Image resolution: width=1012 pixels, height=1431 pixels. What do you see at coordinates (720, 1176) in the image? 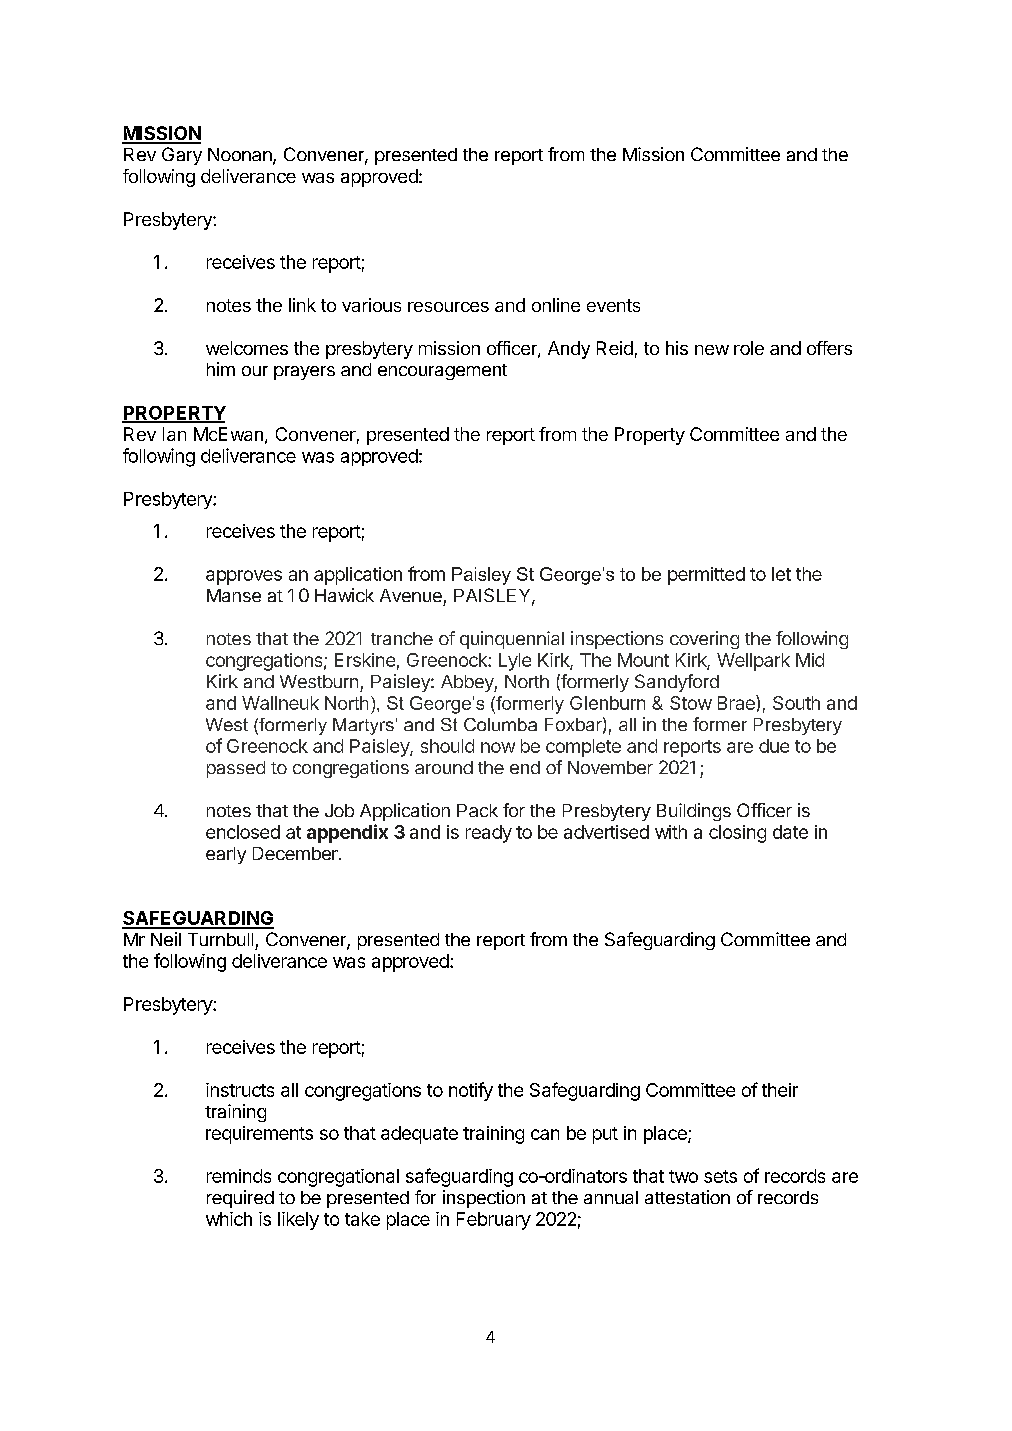
I see `sets` at bounding box center [720, 1176].
